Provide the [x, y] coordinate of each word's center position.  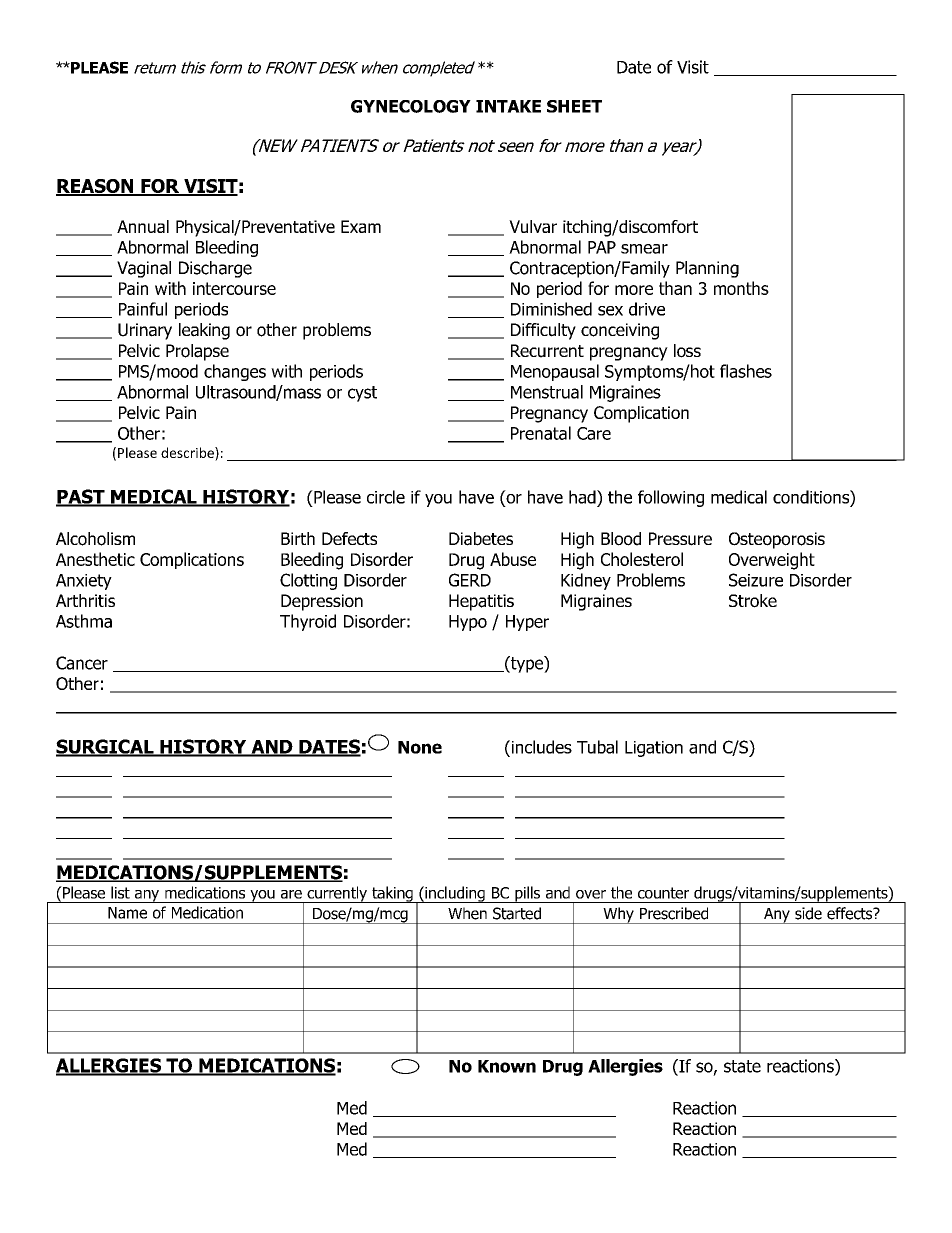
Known [507, 1066]
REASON [96, 187]
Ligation [654, 749]
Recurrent [547, 351]
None [420, 747]
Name [127, 913]
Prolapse [197, 352]
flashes [746, 371]
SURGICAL [106, 747]
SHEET [574, 106]
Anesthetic [95, 559]
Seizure [756, 580]
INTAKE [508, 106]
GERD [470, 580]
